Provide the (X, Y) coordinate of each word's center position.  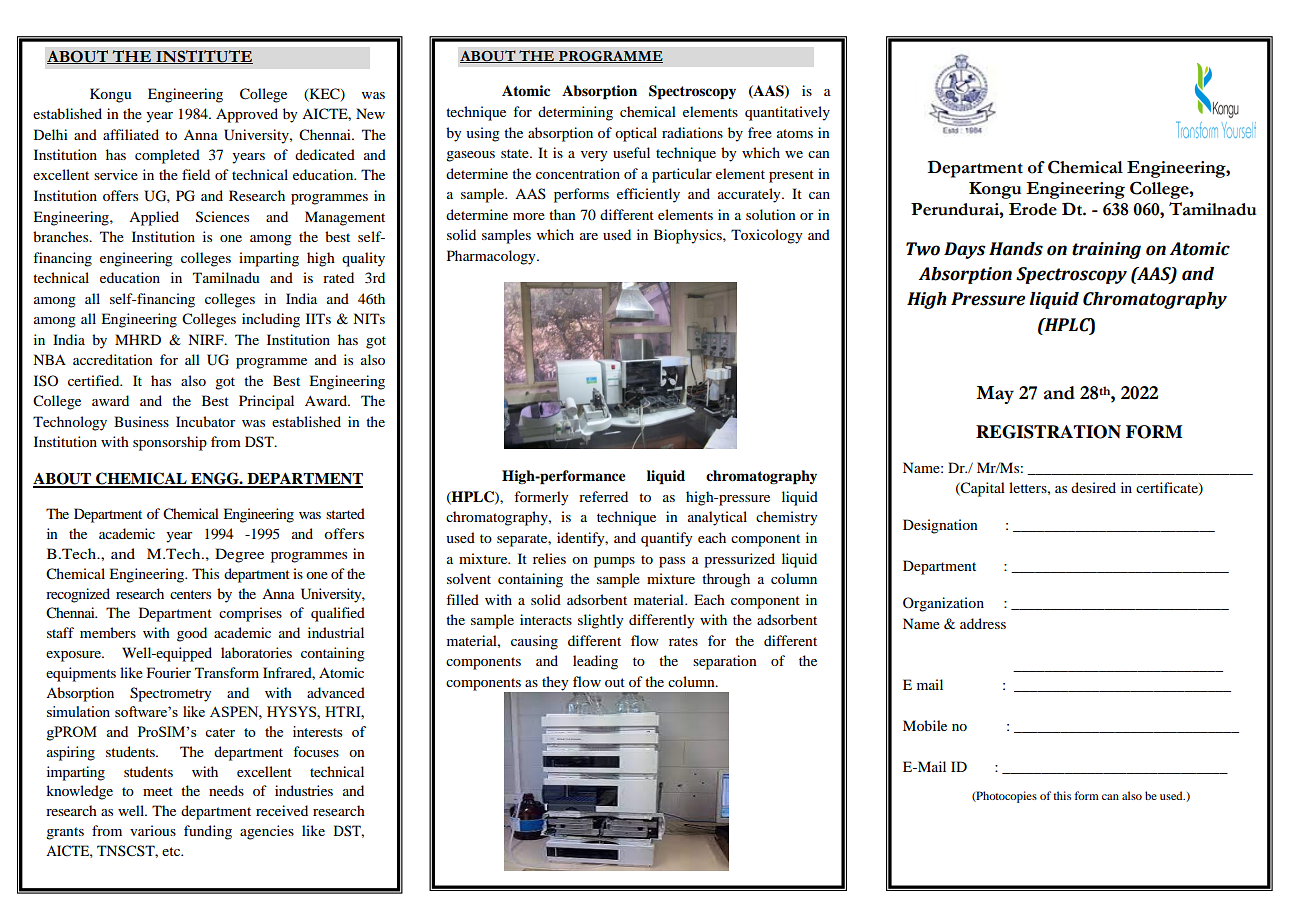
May (995, 395)
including (271, 320)
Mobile (925, 725)
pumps (614, 562)
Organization (943, 604)
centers (190, 594)
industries (304, 790)
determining (575, 113)
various (153, 830)
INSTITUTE (203, 57)
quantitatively (787, 113)
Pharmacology (492, 257)
